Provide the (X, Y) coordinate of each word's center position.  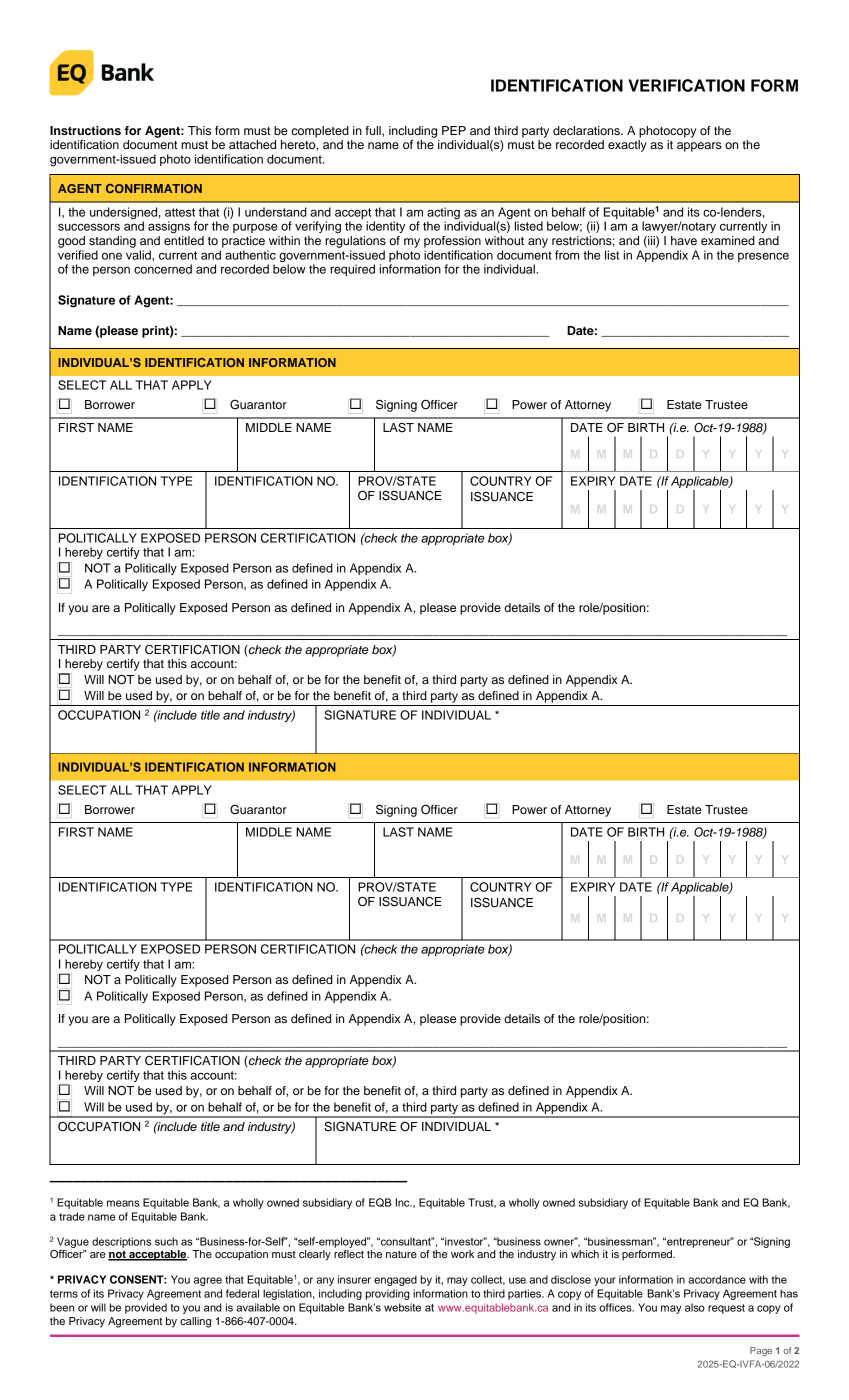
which (585, 1254)
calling (195, 1322)
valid (139, 255)
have (684, 240)
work (462, 1254)
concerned (163, 269)
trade (72, 1216)
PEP (454, 130)
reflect (349, 1252)
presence (763, 257)
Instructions (85, 130)
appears (699, 147)
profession (452, 242)
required (352, 270)
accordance (717, 1279)
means (123, 1203)
